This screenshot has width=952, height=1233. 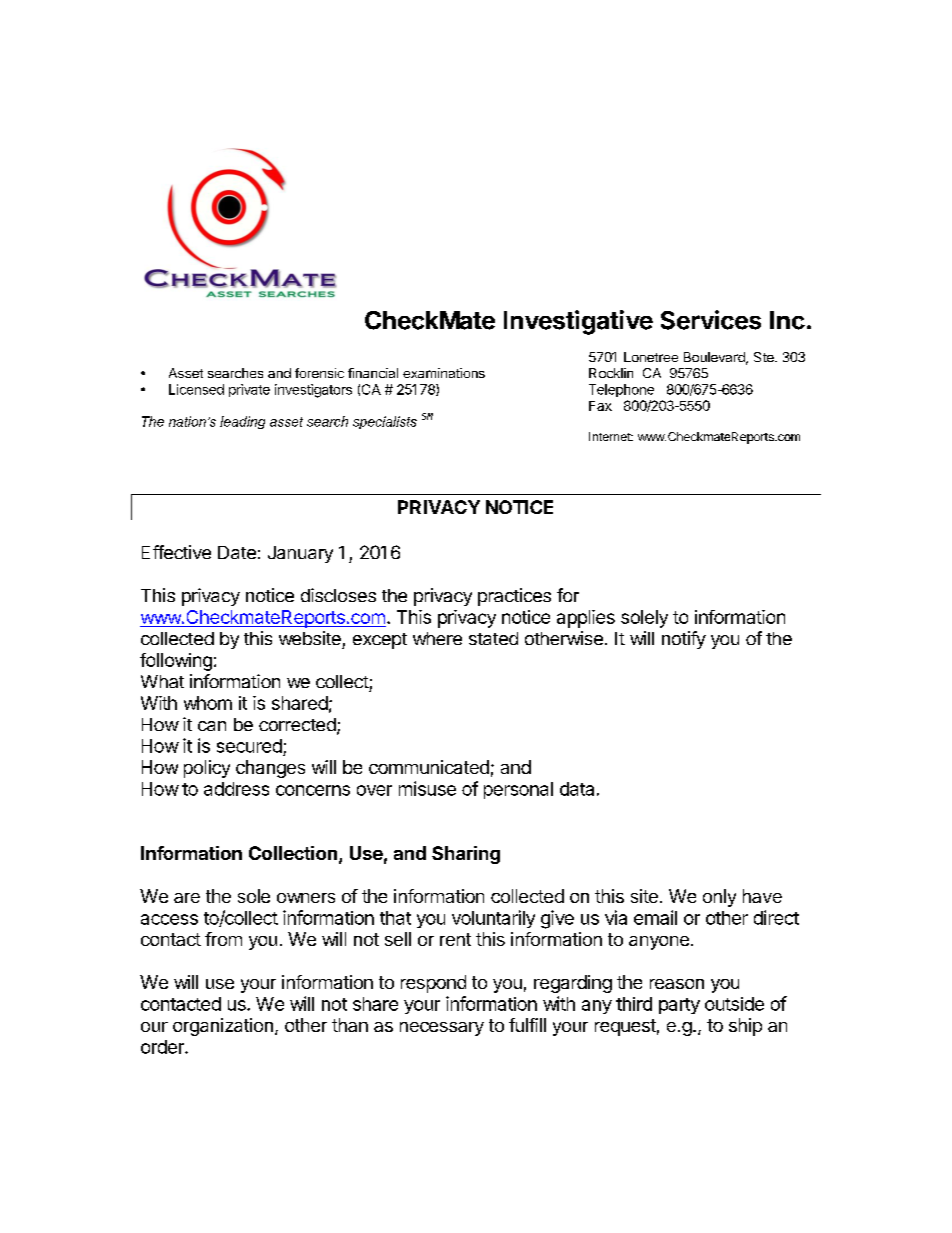 What do you see at coordinates (684, 640) in the screenshot?
I see `notify` at bounding box center [684, 640].
